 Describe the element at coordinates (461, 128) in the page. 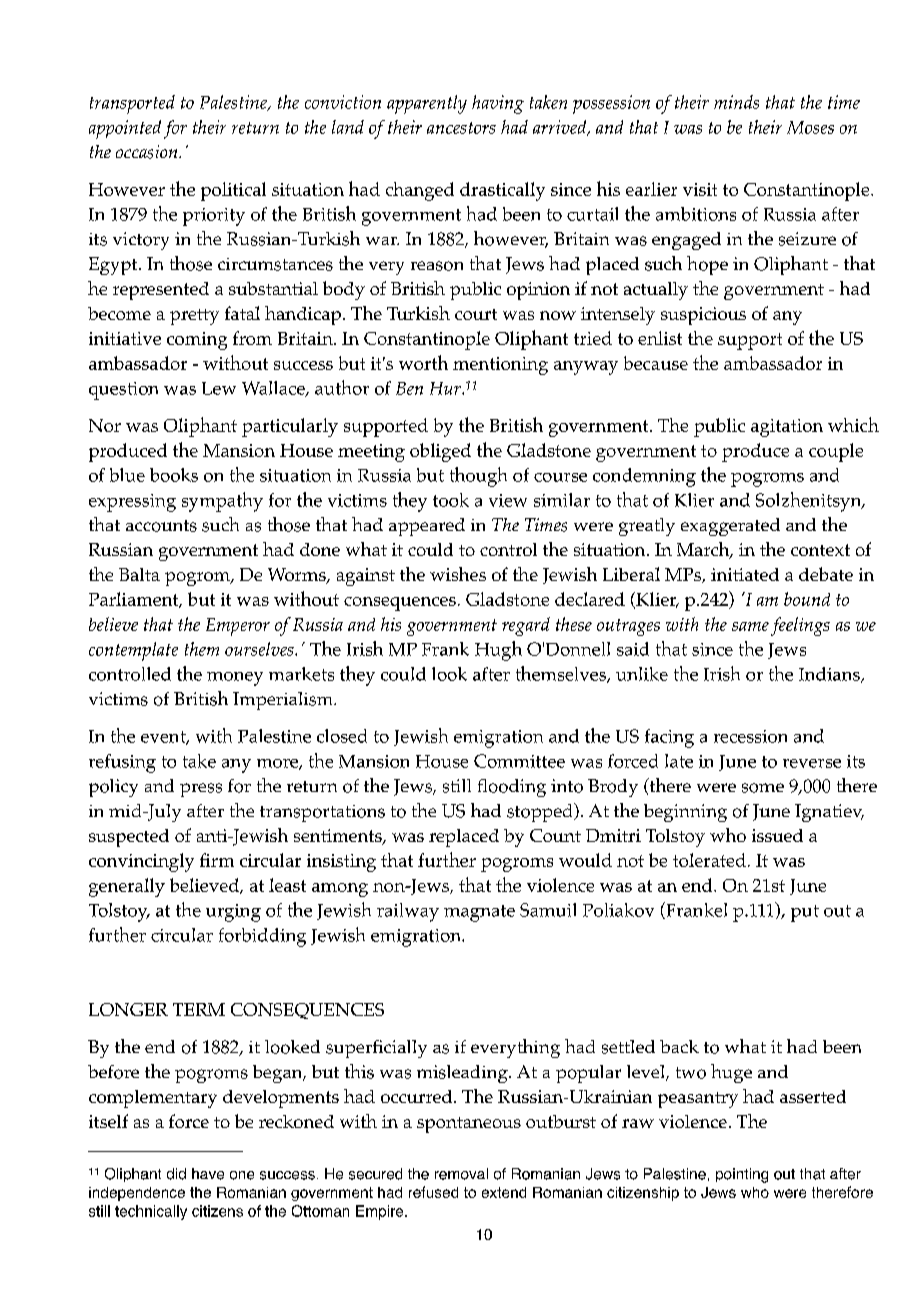

I see `ancestors` at that location.
